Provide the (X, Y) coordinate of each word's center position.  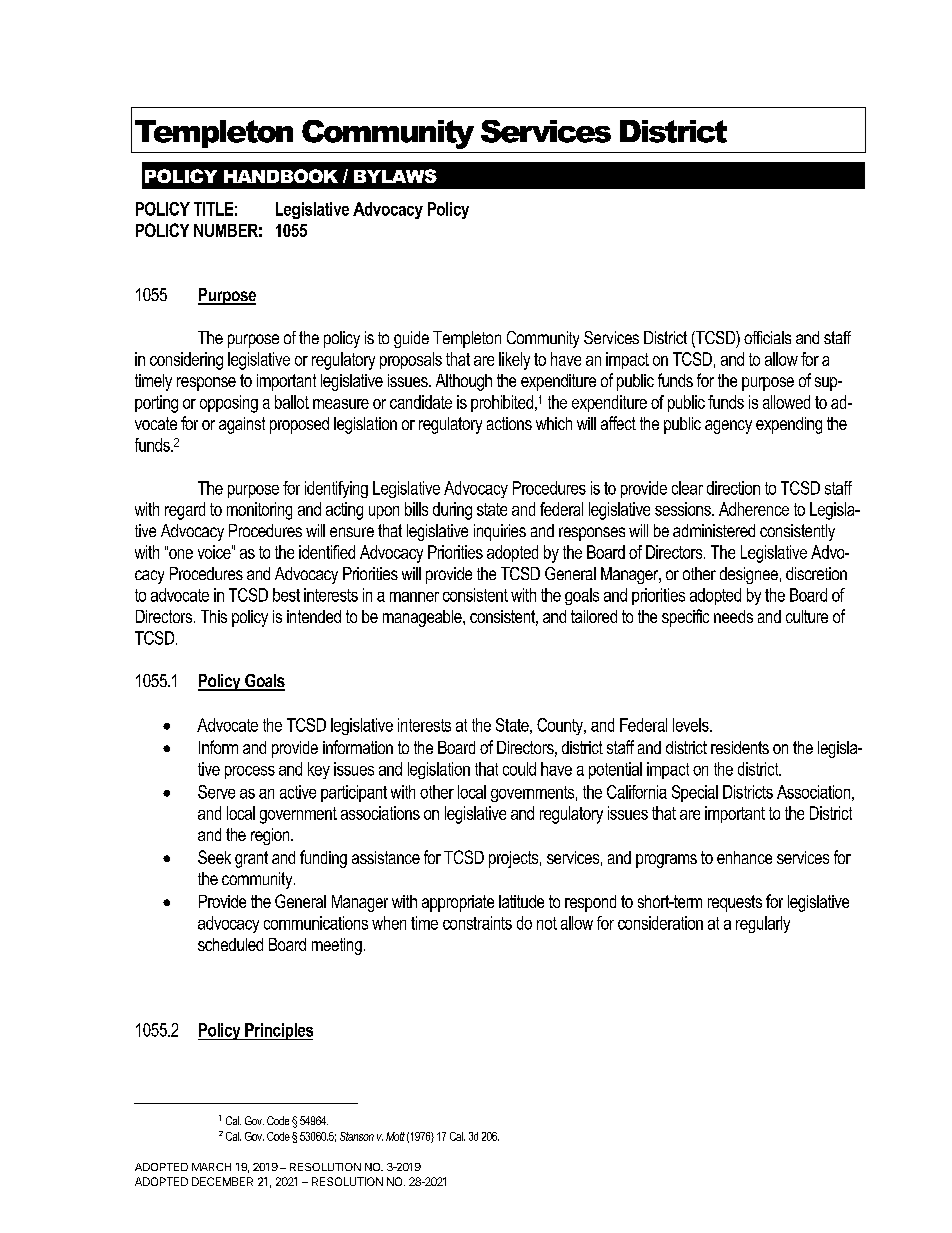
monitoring (259, 511)
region (271, 836)
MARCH (211, 1167)
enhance (744, 857)
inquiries (500, 532)
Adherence (754, 509)
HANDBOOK (281, 176)
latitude (521, 901)
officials (767, 337)
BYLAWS (395, 176)
